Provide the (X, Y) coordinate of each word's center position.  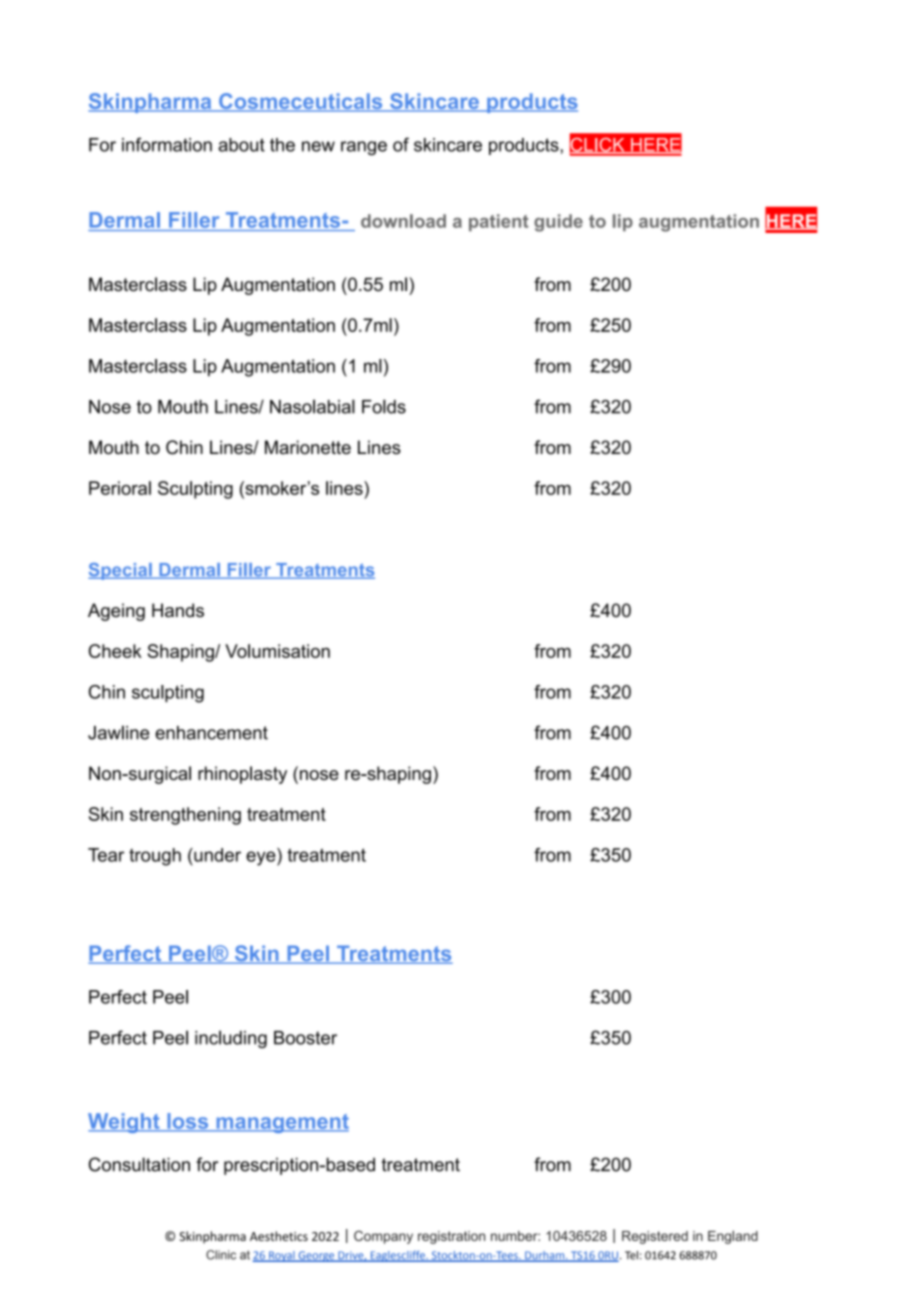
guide (558, 223)
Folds (384, 406)
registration (451, 1237)
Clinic (221, 1255)
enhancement (211, 733)
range (364, 148)
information (167, 144)
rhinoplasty (242, 775)
